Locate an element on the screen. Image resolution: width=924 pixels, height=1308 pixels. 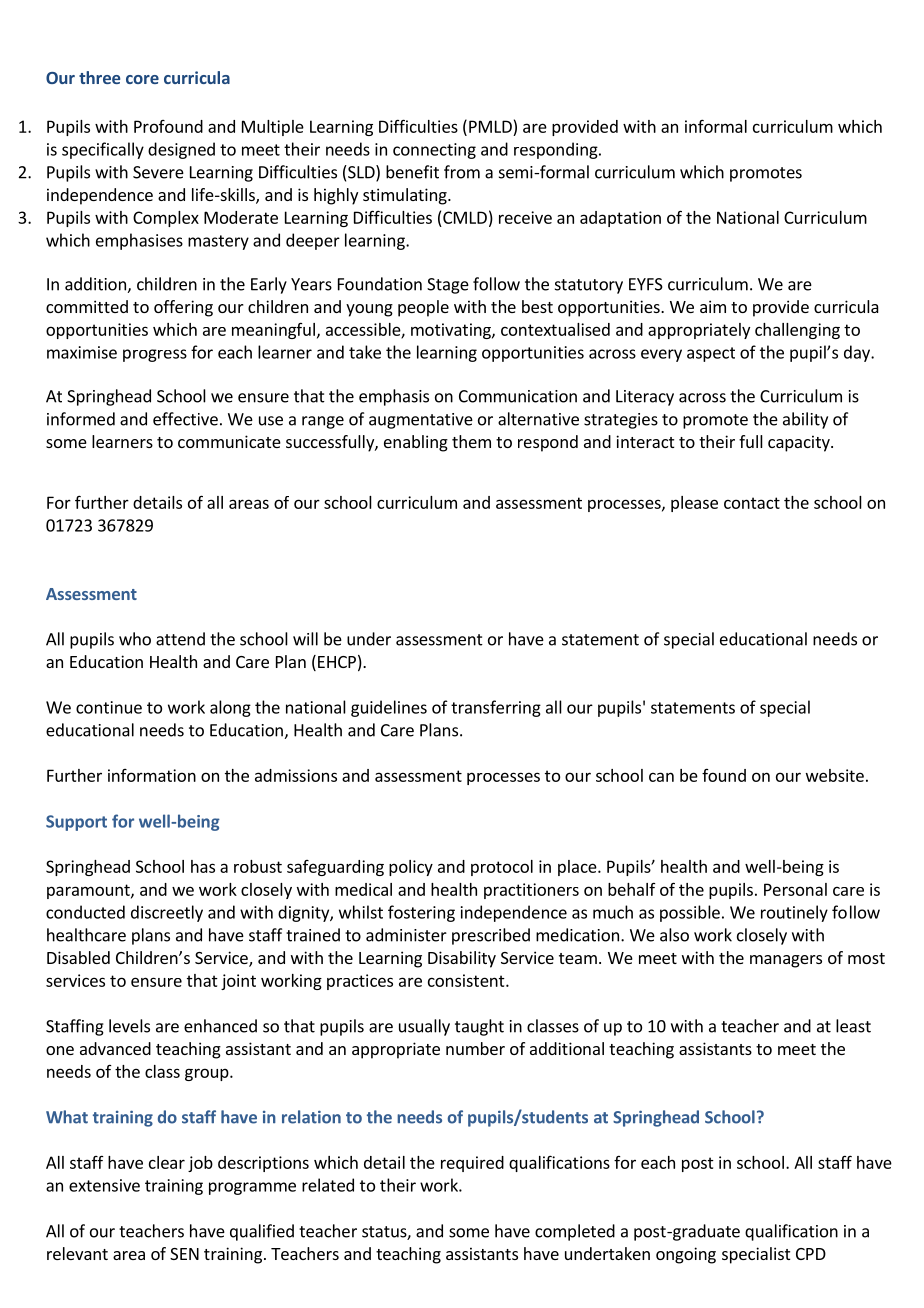
SEN is located at coordinates (184, 1254).
